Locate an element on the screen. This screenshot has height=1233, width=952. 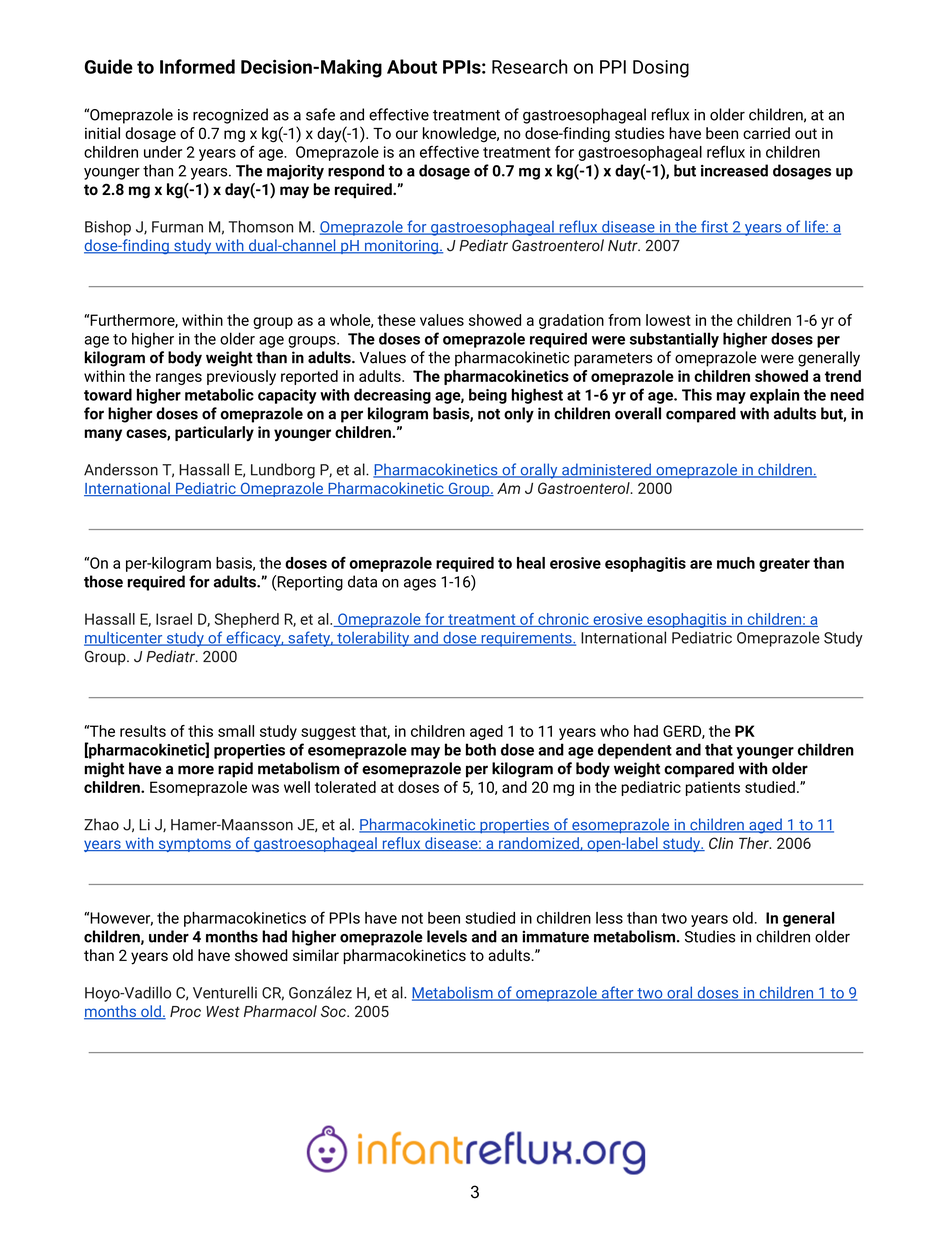
after is located at coordinates (617, 993).
